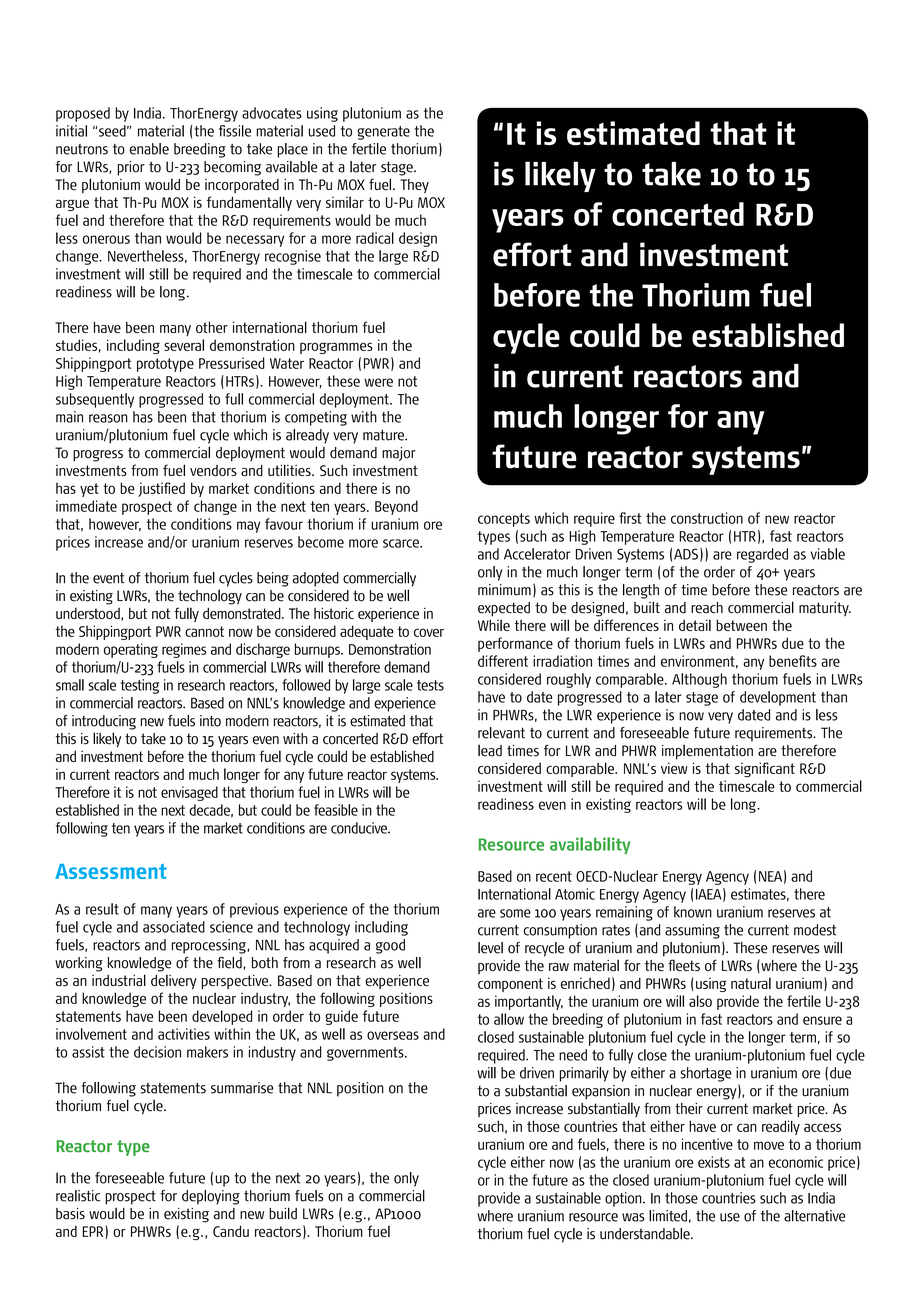 This image has height=1308, width=924. What do you see at coordinates (149, 149) in the image?
I see `enable` at bounding box center [149, 149].
